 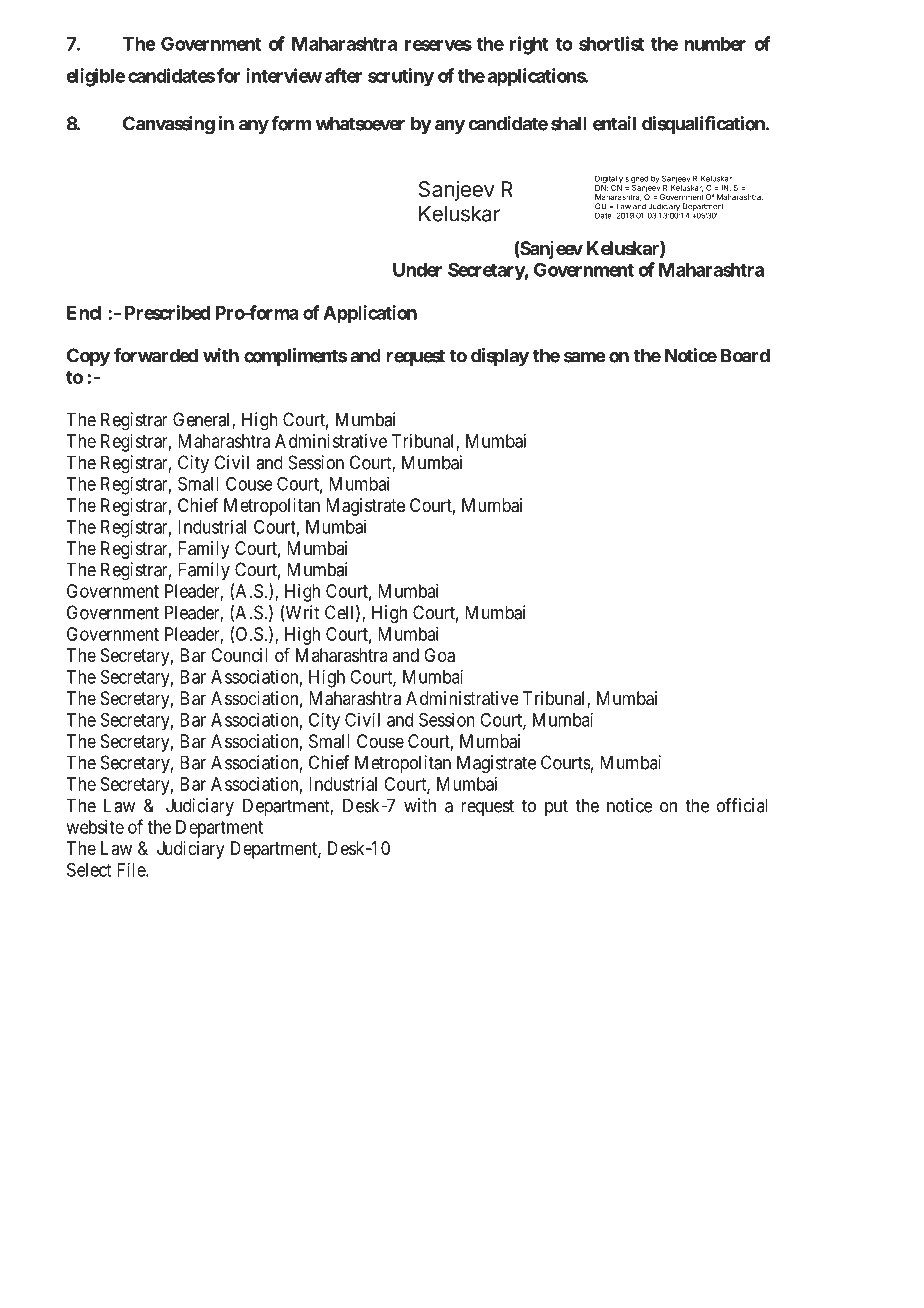 What do you see at coordinates (343, 75) in the document?
I see `after` at bounding box center [343, 75].
